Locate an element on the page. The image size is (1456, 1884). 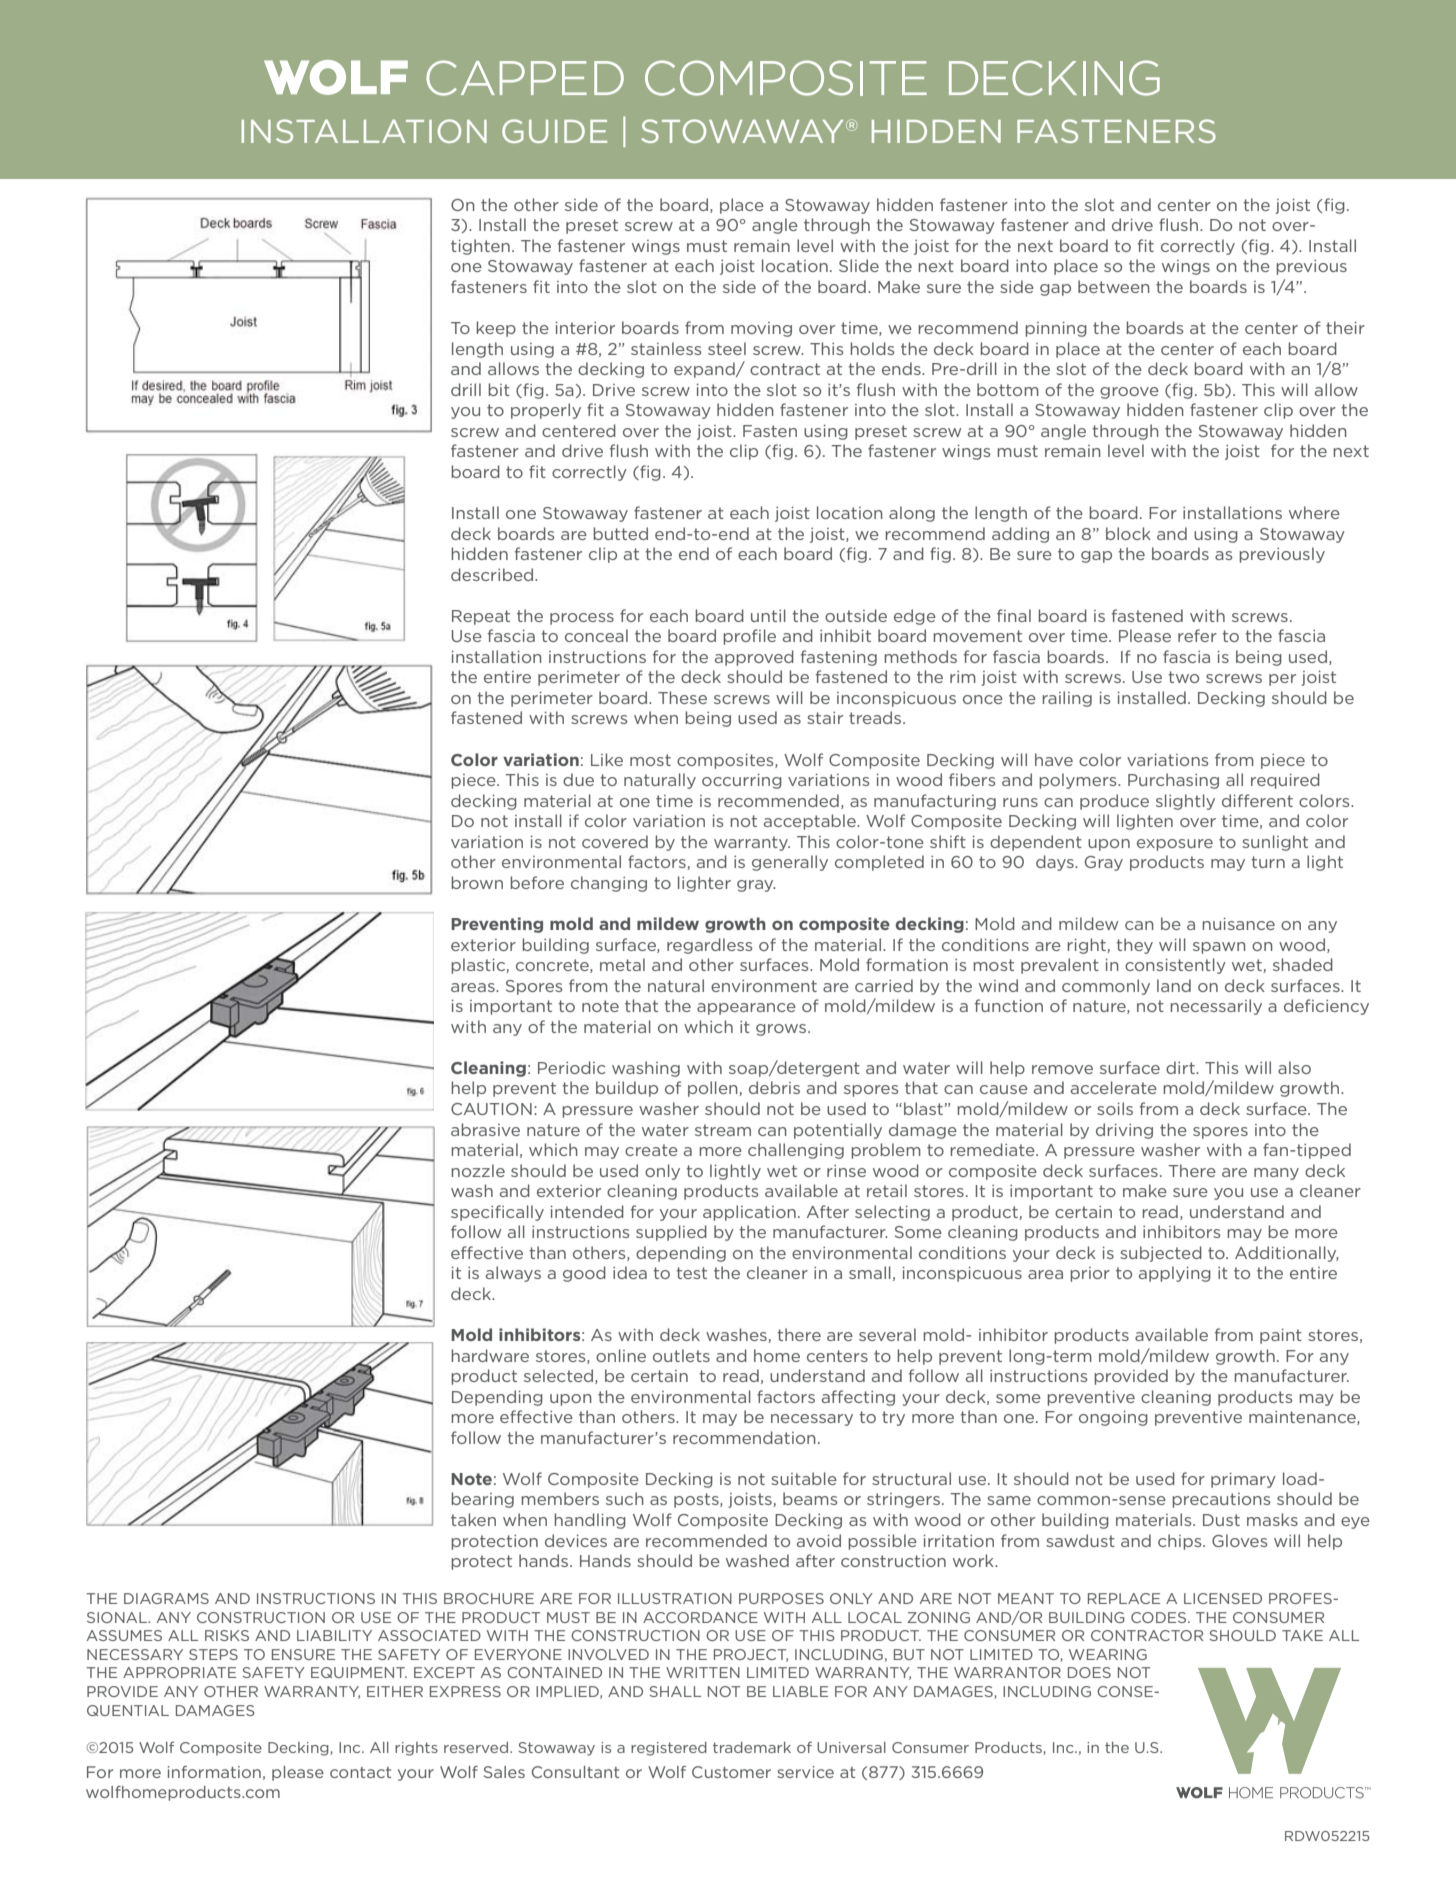
Slide is located at coordinates (859, 265).
